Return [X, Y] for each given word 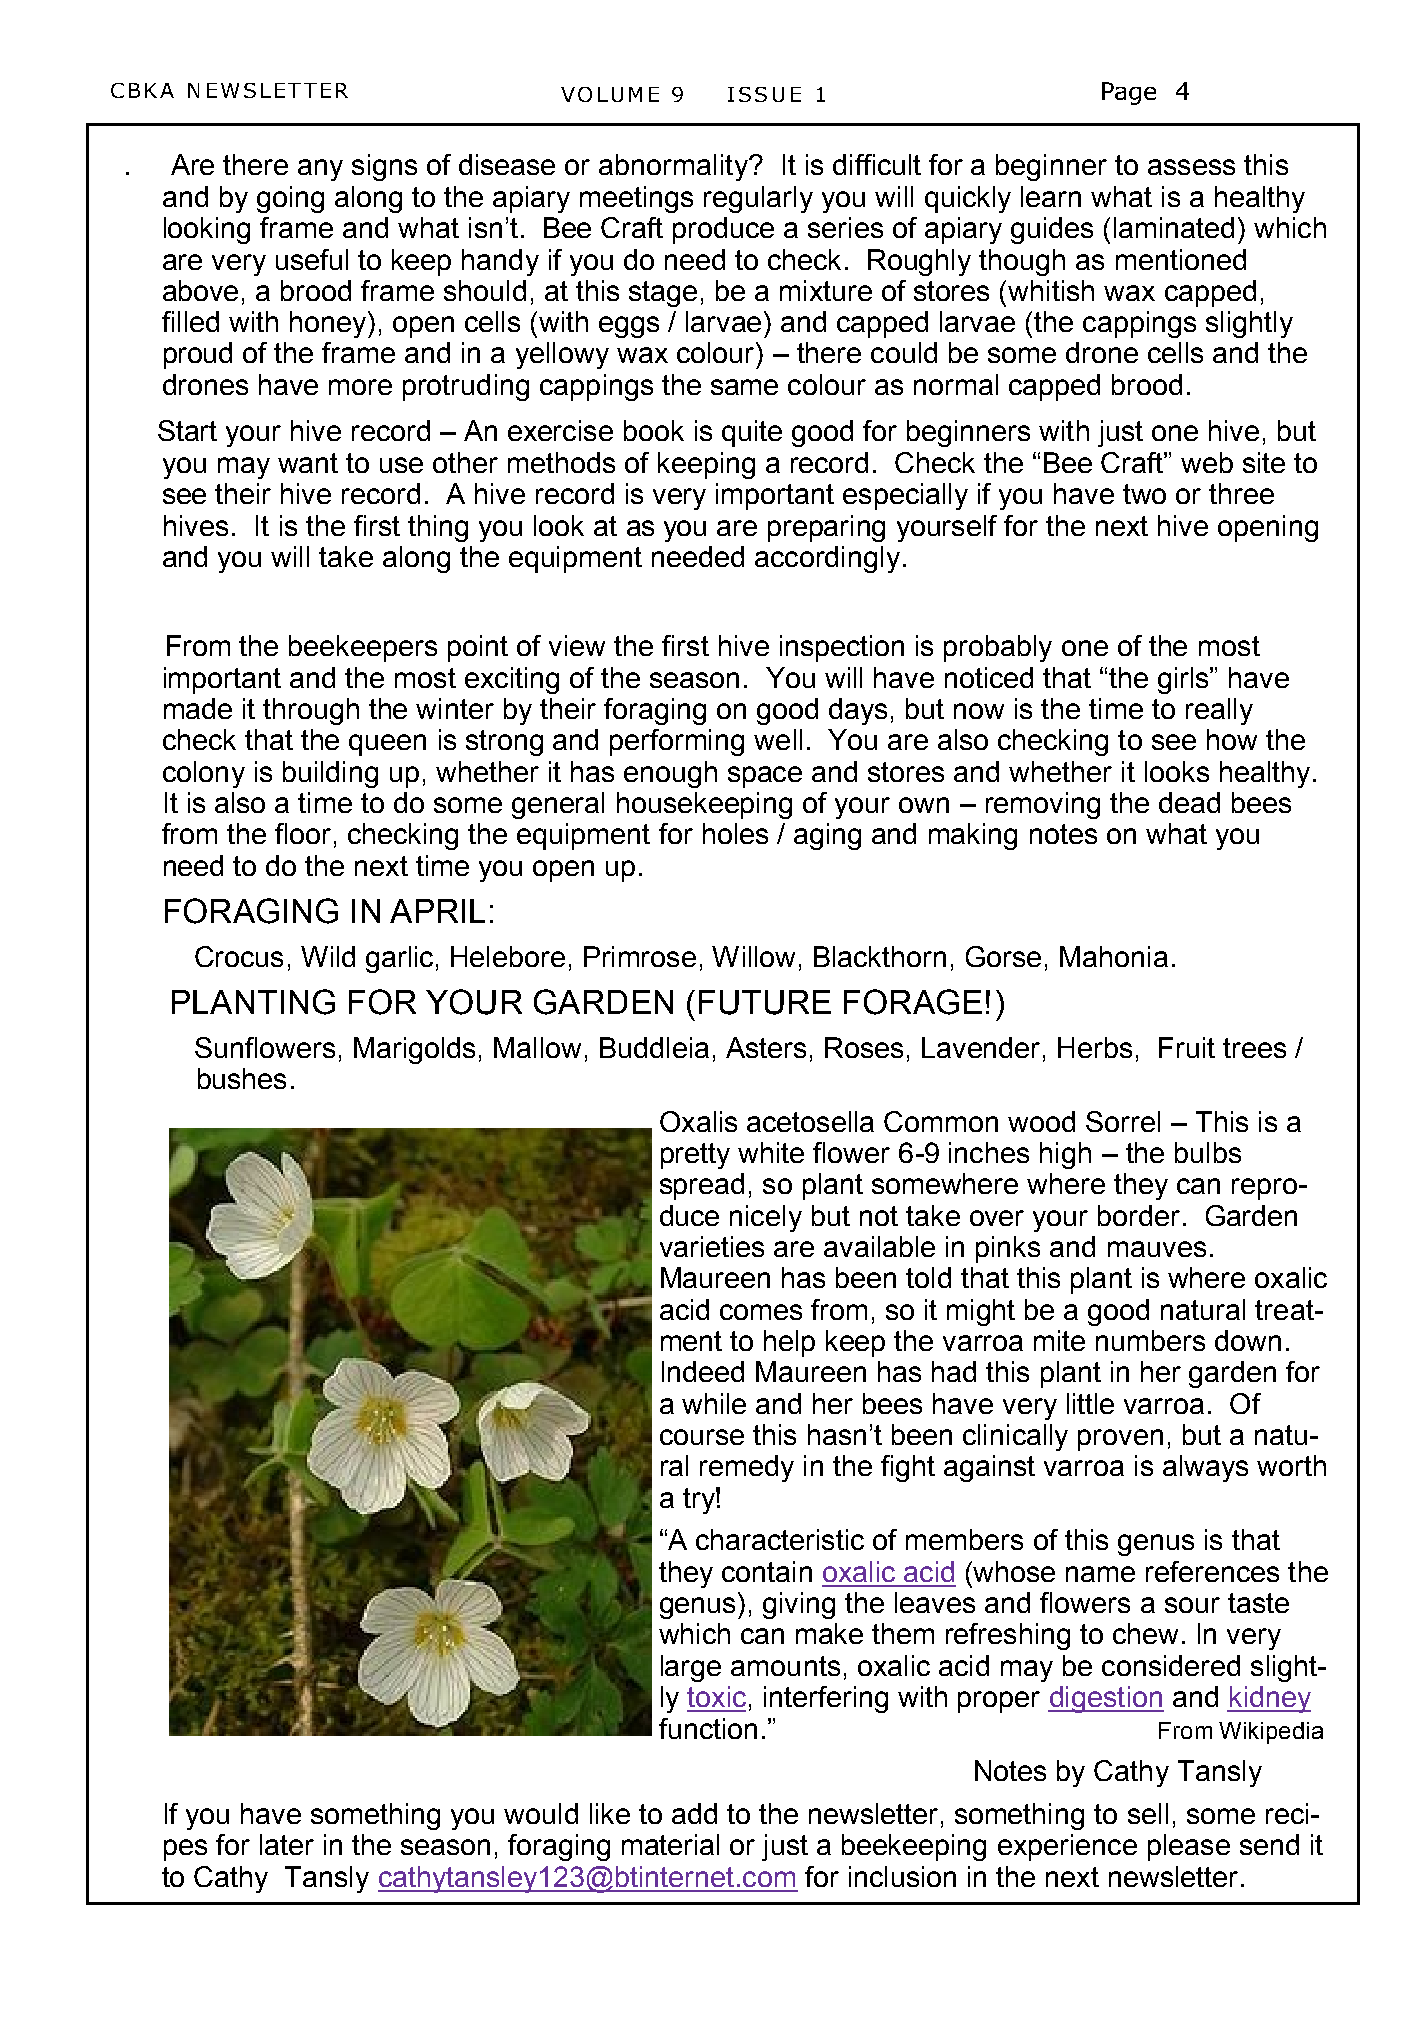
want [308, 463]
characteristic [780, 1539]
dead [1189, 802]
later [287, 1844]
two [1144, 494]
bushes [242, 1078]
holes [735, 833]
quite [752, 433]
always [1205, 1468]
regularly [758, 199]
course [702, 1437]
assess [1191, 167]
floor [303, 833]
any [320, 170]
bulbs [1208, 1152]
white [771, 1152]
